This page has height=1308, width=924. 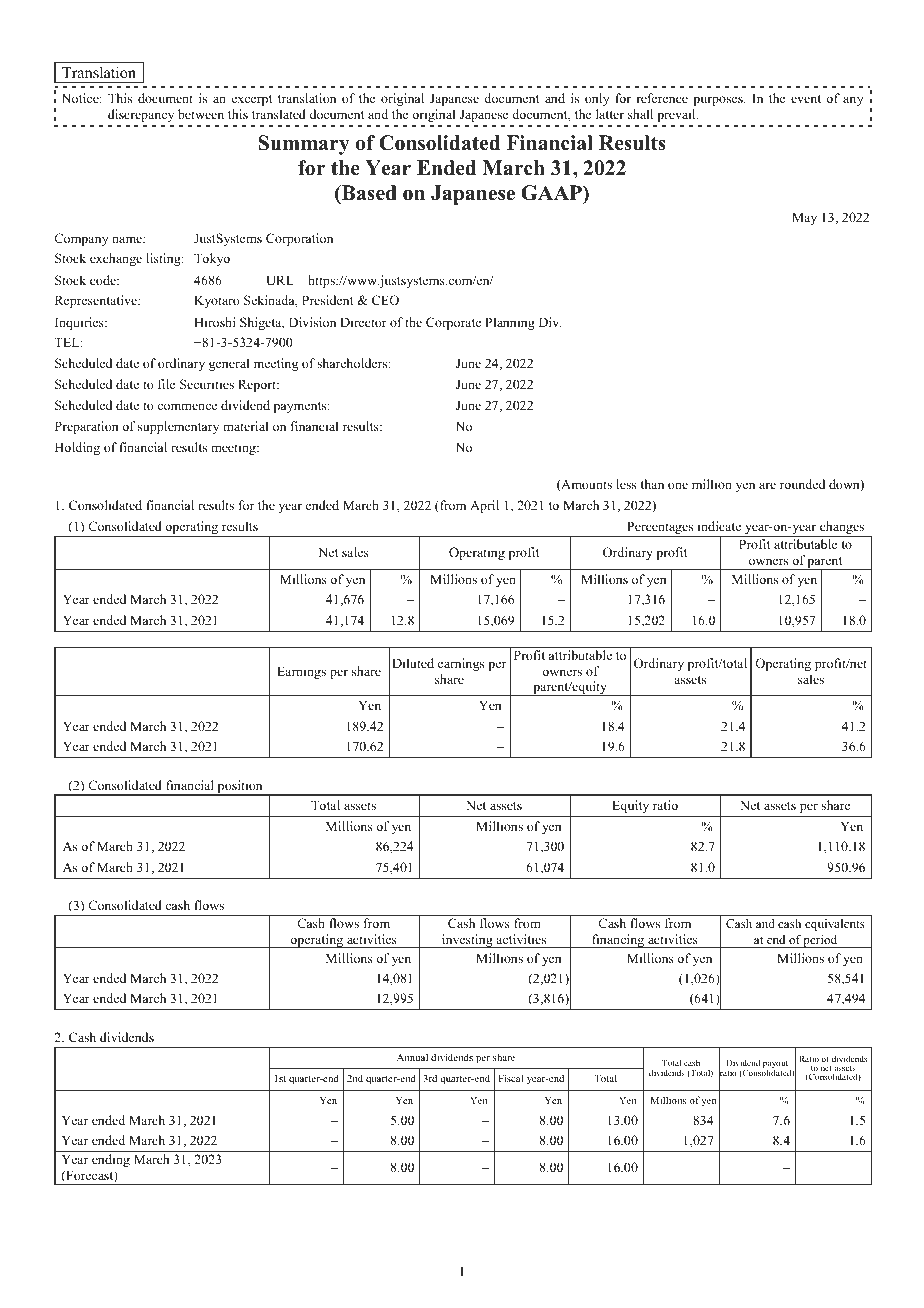 What do you see at coordinates (412, 1057) in the page?
I see `Annual` at bounding box center [412, 1057].
